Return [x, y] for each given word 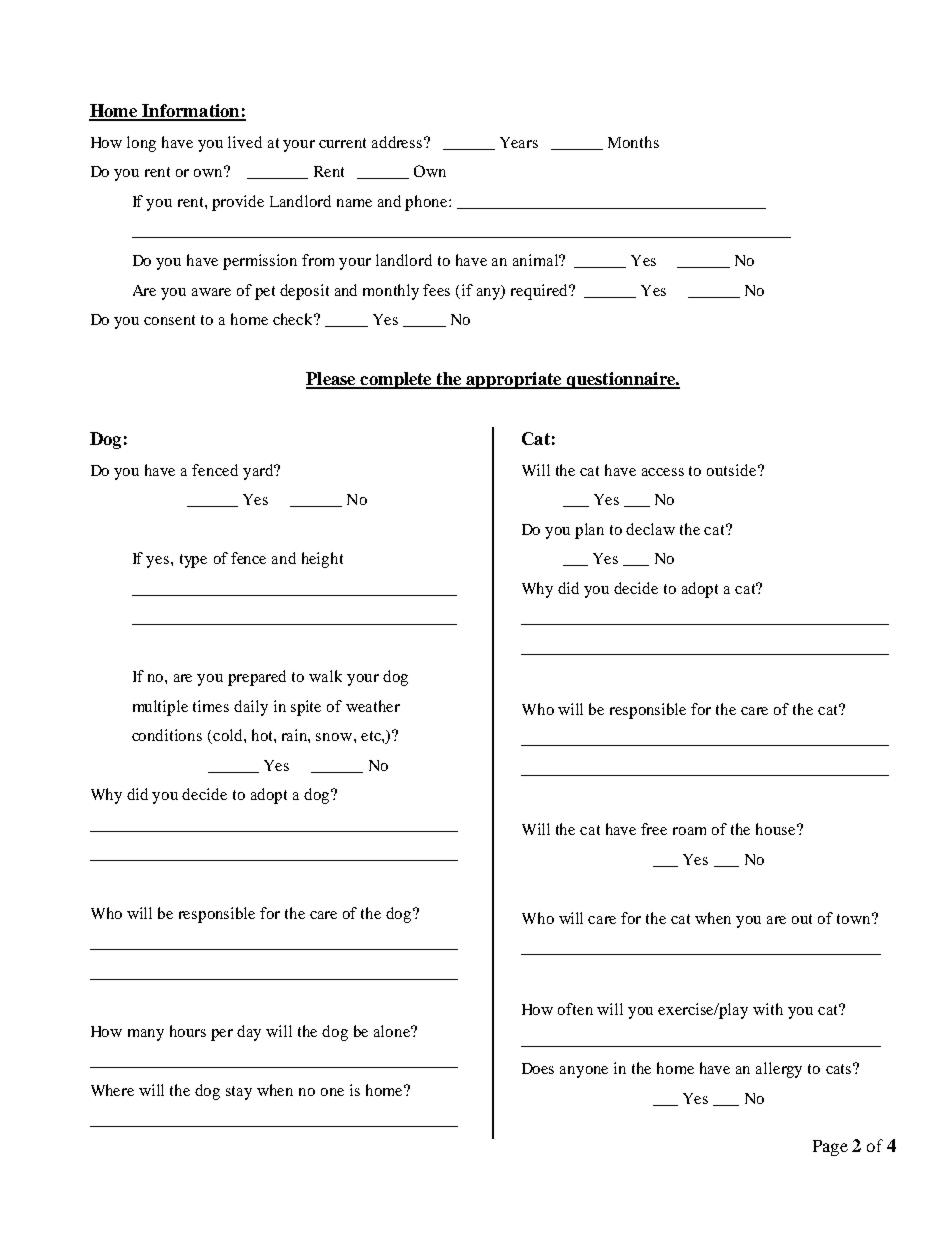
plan [589, 531]
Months [633, 142]
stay [239, 1093]
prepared [257, 678]
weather [373, 706]
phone [427, 203]
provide [238, 203]
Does [538, 1068]
